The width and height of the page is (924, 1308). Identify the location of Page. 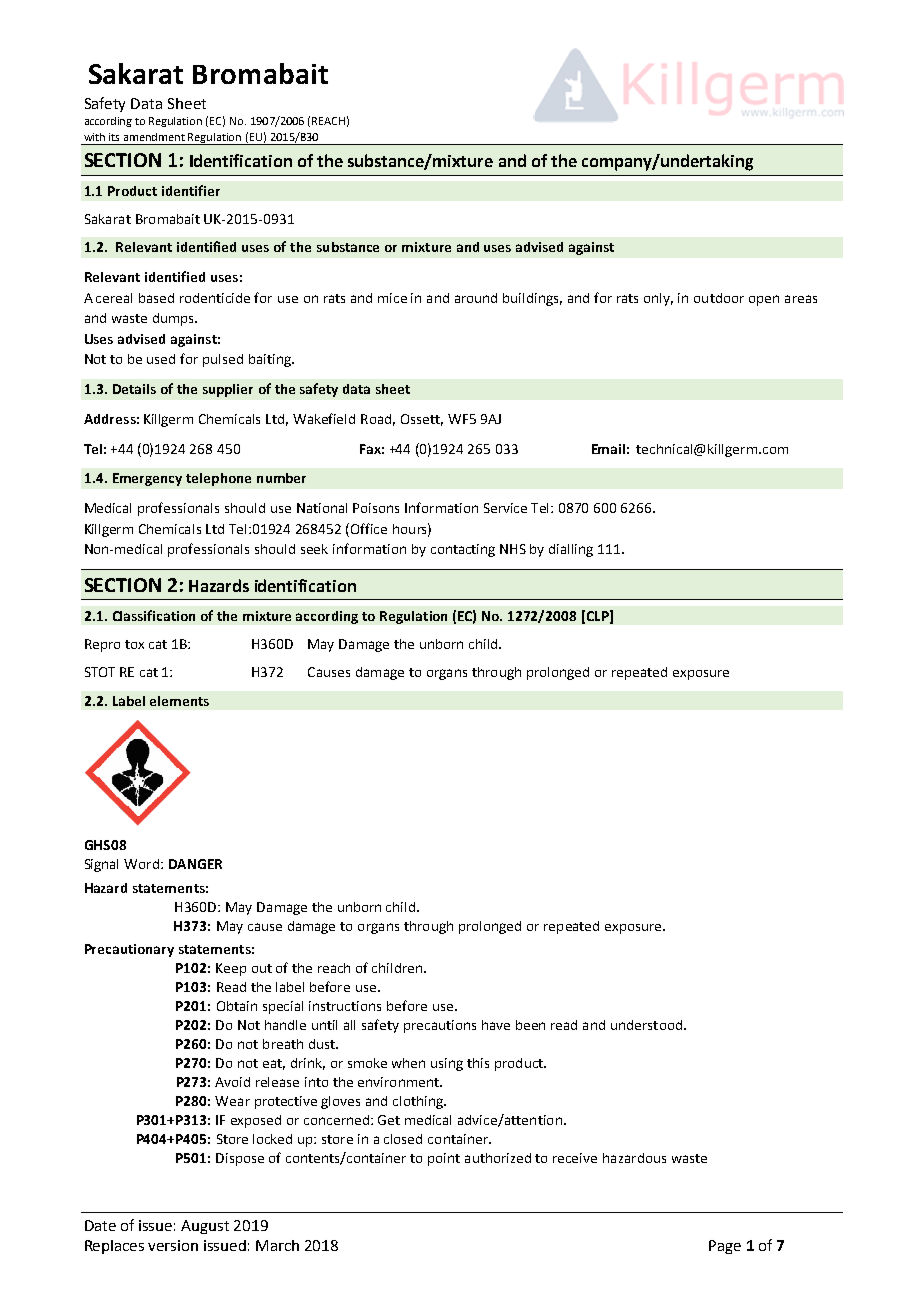
(725, 1247).
